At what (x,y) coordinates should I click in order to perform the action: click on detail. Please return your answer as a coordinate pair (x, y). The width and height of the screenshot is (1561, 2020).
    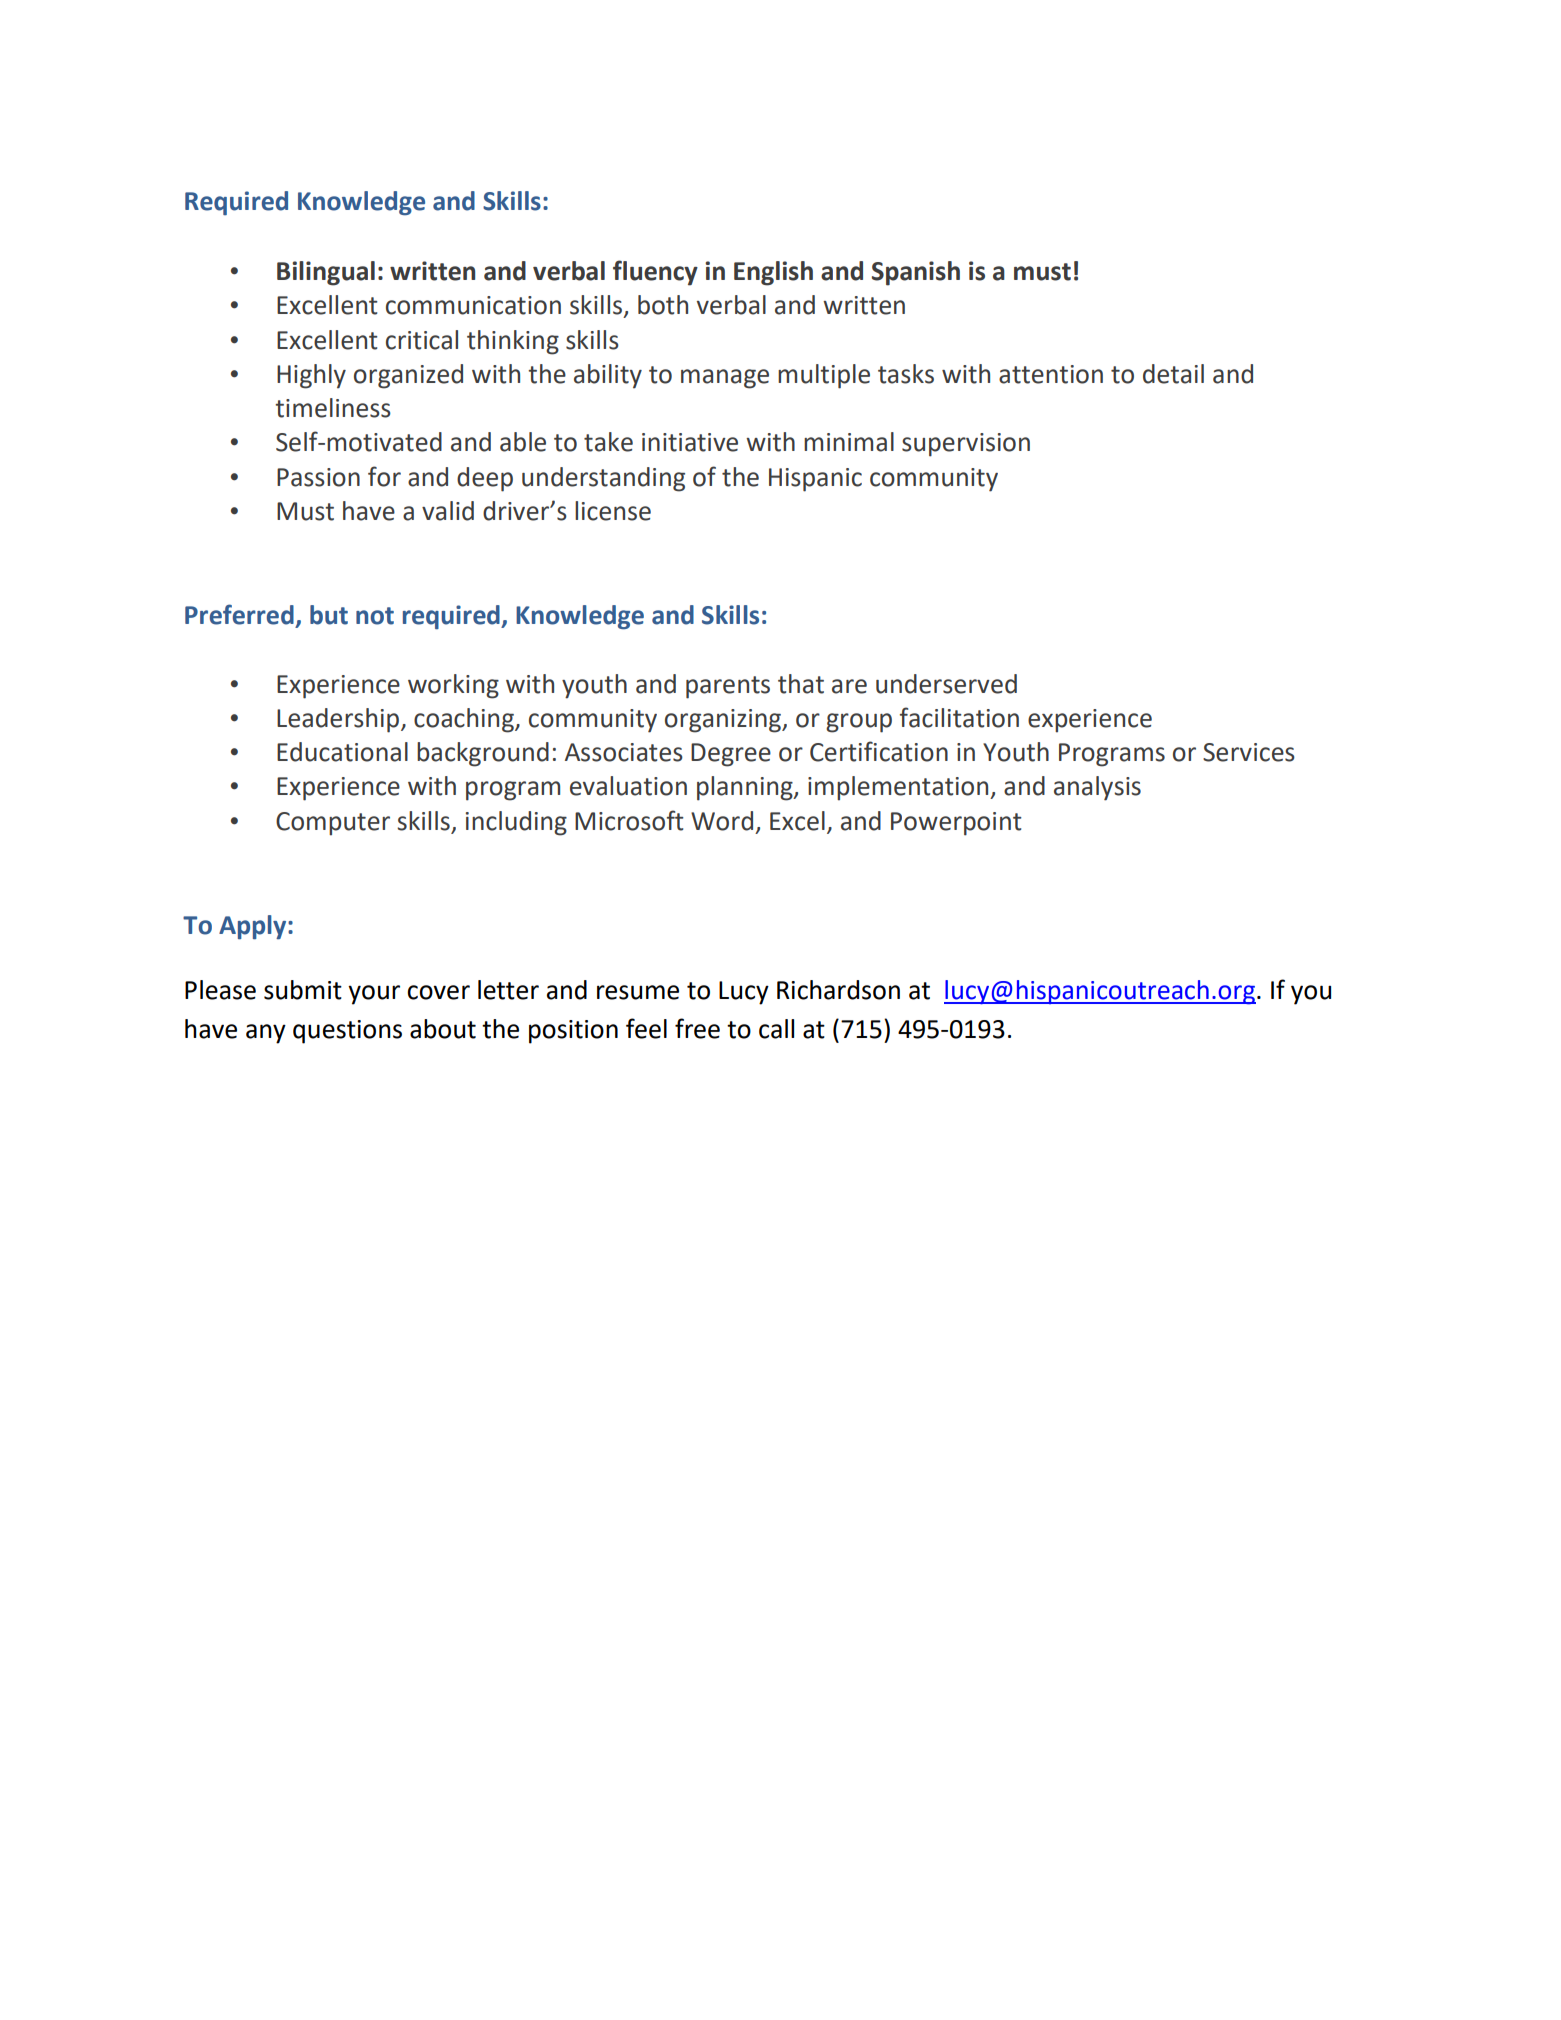
    Looking at the image, I should click on (1173, 374).
